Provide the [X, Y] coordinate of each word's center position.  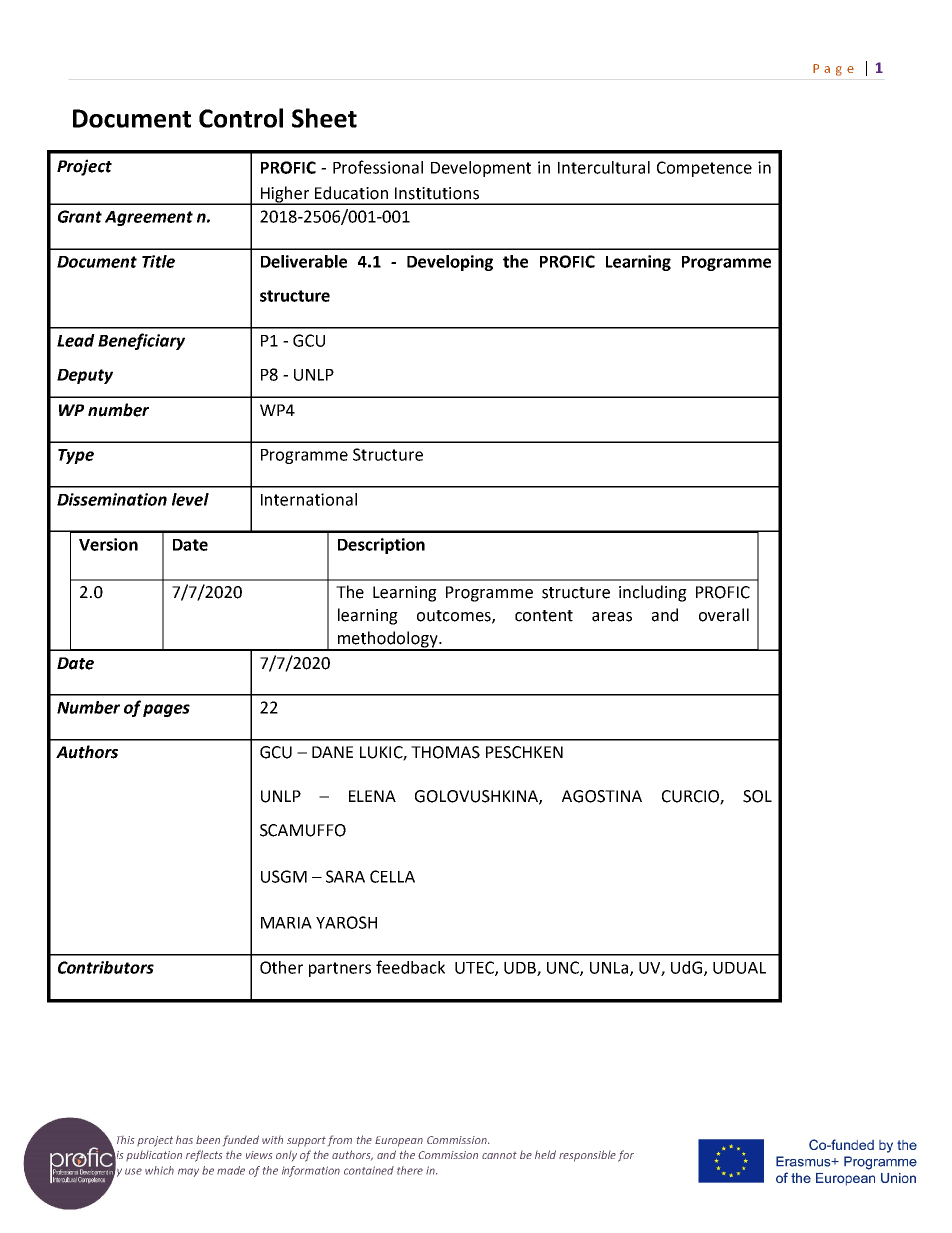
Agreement [149, 218]
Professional [378, 167]
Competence [704, 169]
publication [154, 1156]
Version [108, 544]
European [399, 1141]
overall [724, 615]
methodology [388, 640]
